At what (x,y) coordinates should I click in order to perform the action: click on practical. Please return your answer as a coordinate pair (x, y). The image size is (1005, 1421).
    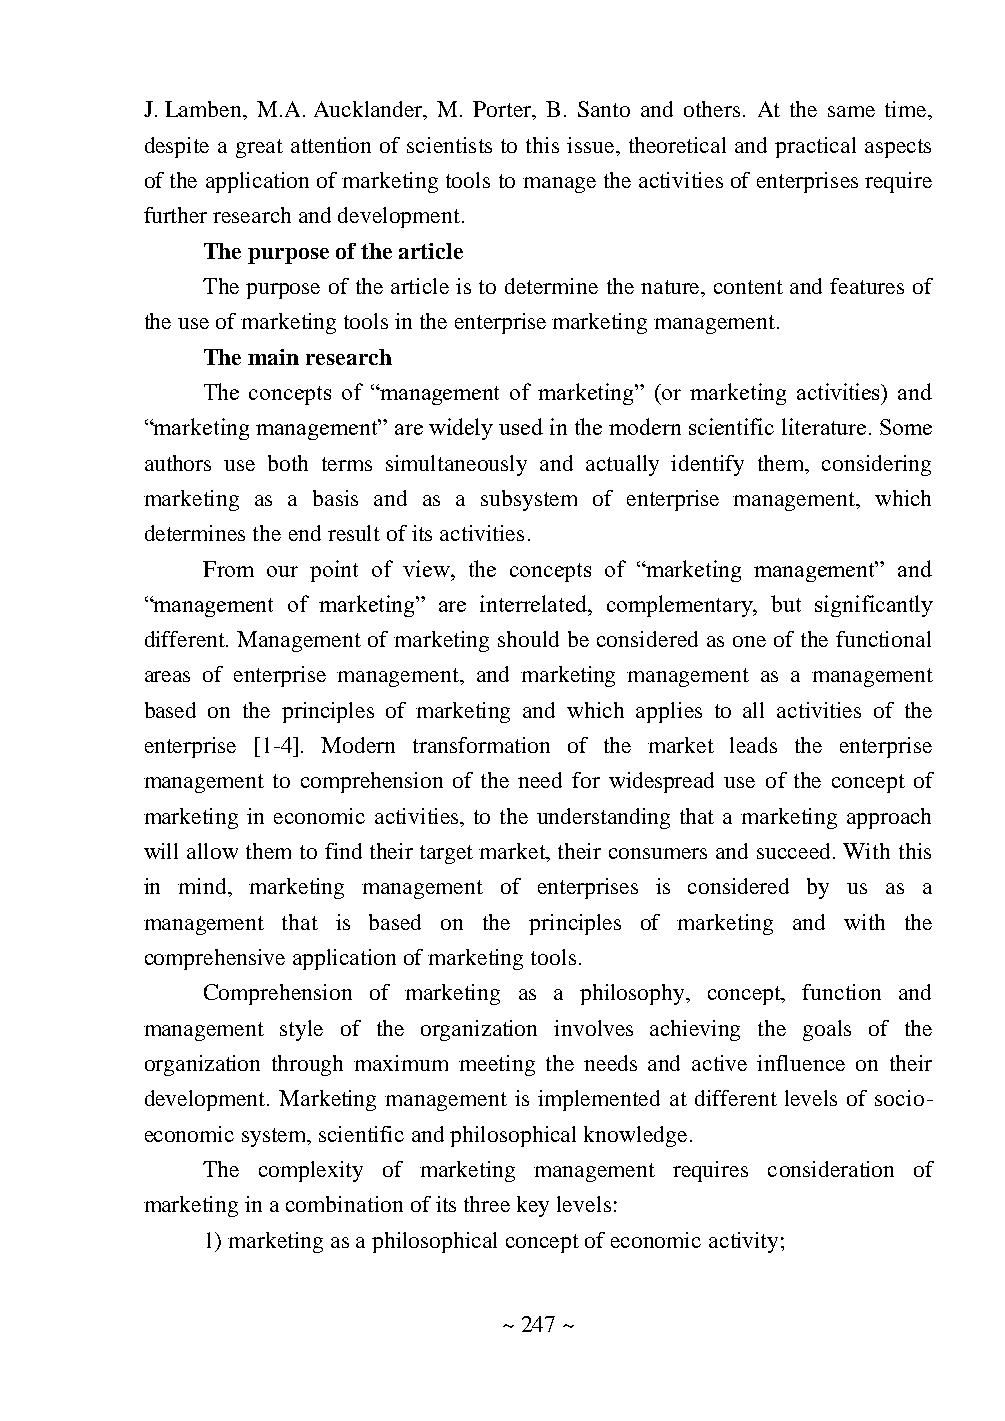
    Looking at the image, I should click on (815, 147).
